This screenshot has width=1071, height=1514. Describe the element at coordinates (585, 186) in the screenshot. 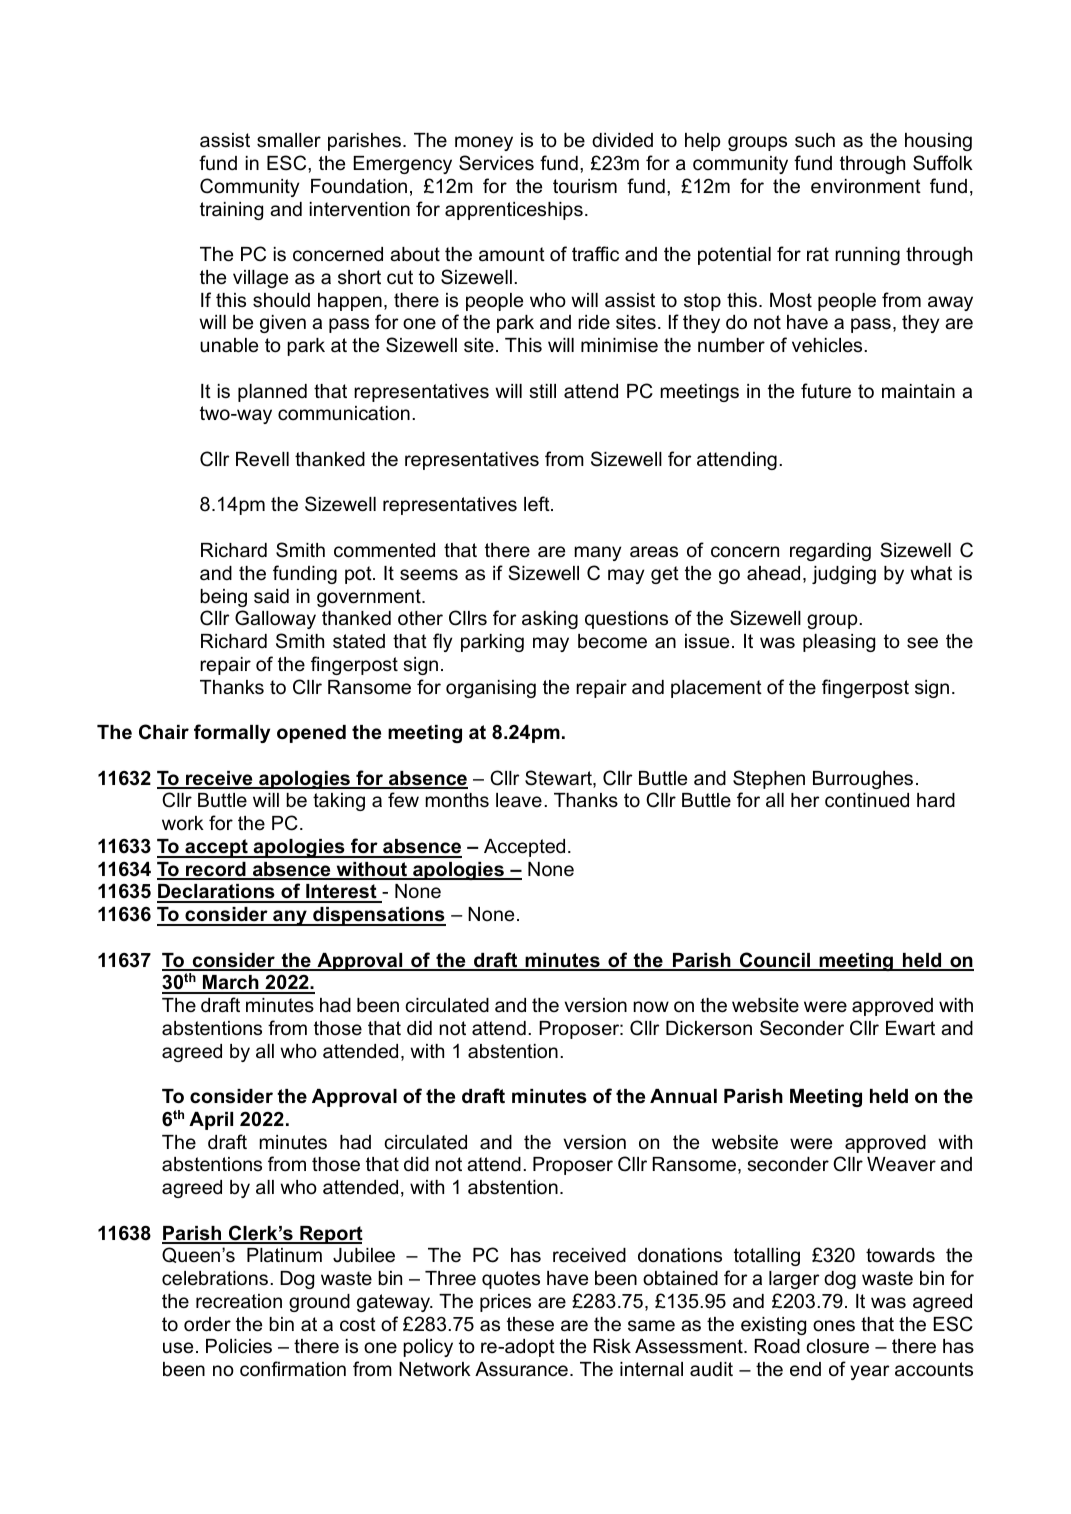

I see `tourism` at that location.
